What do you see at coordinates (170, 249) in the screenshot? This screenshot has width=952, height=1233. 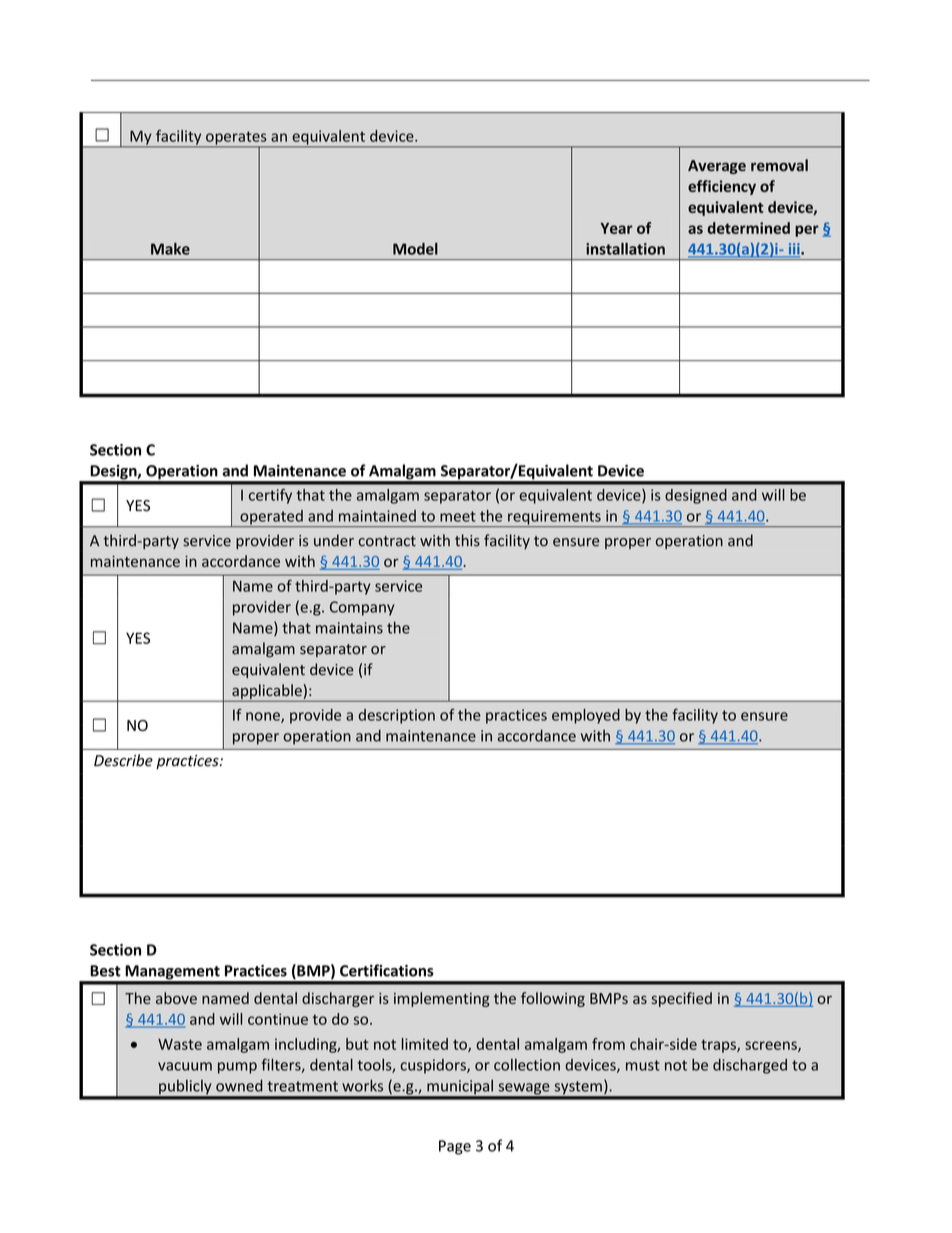 I see `Make` at bounding box center [170, 249].
